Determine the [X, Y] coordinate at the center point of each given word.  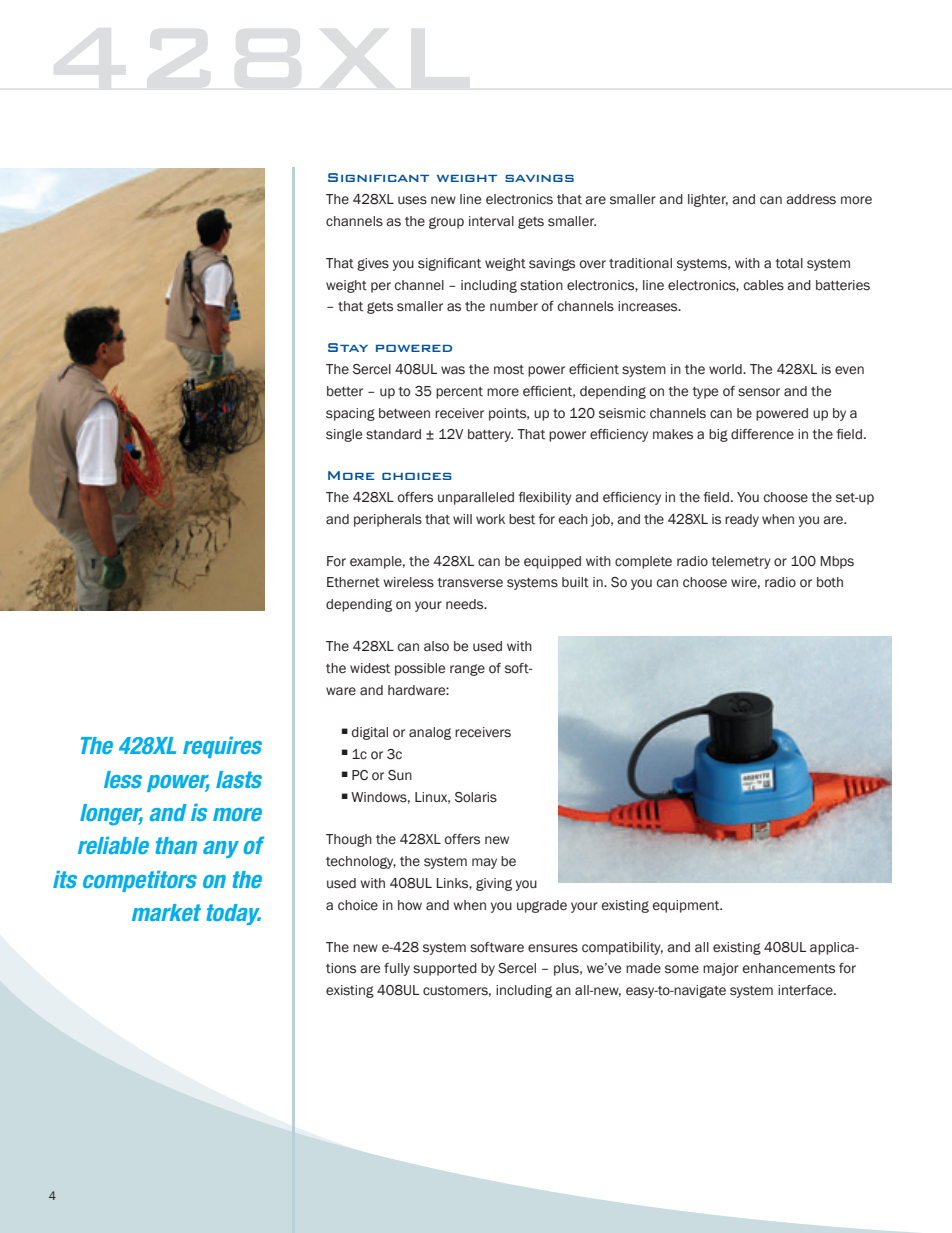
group [446, 223]
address [811, 199]
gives [373, 264]
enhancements [789, 968]
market [166, 912]
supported [445, 969]
